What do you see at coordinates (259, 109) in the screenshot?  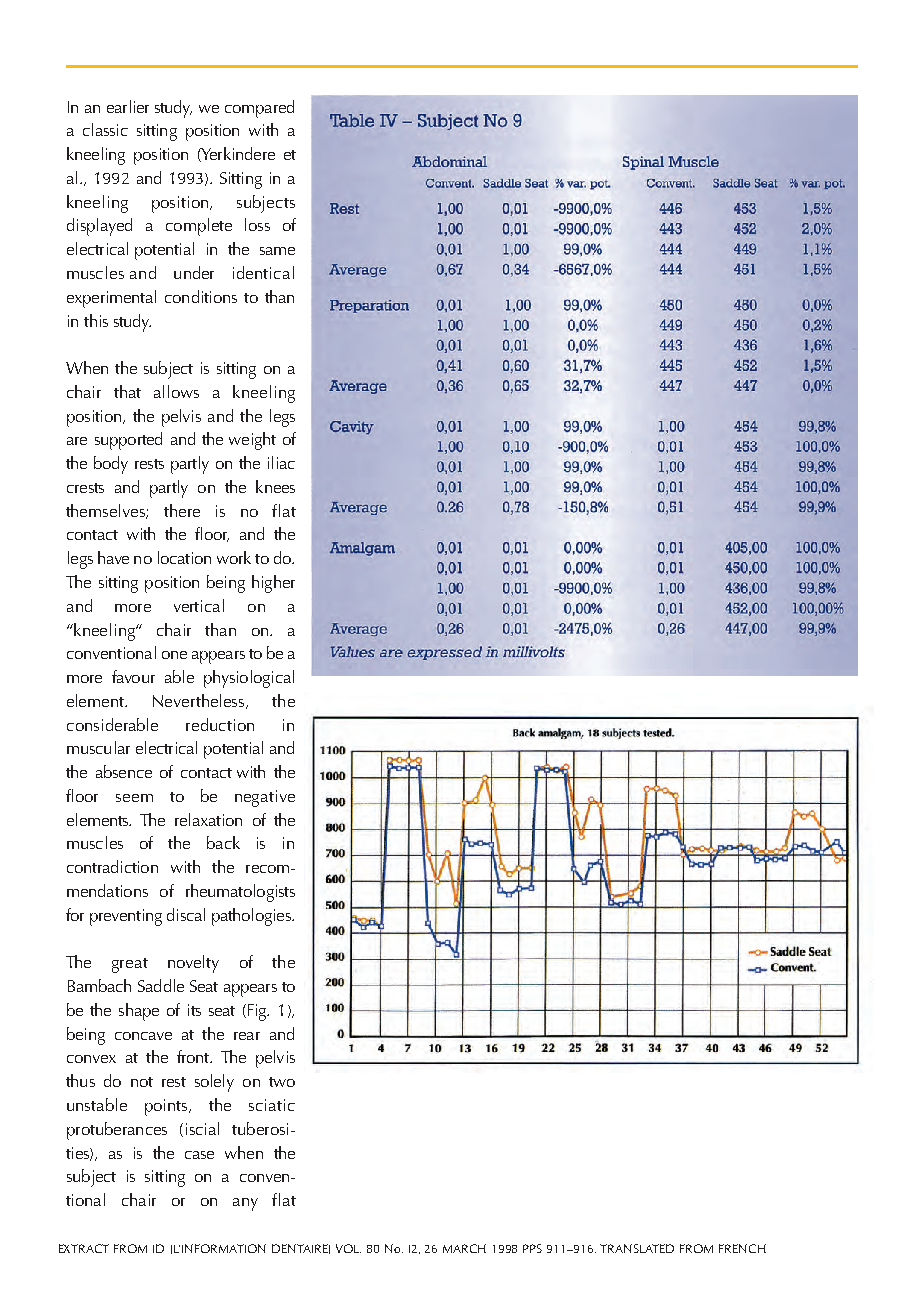 I see `compared` at bounding box center [259, 109].
